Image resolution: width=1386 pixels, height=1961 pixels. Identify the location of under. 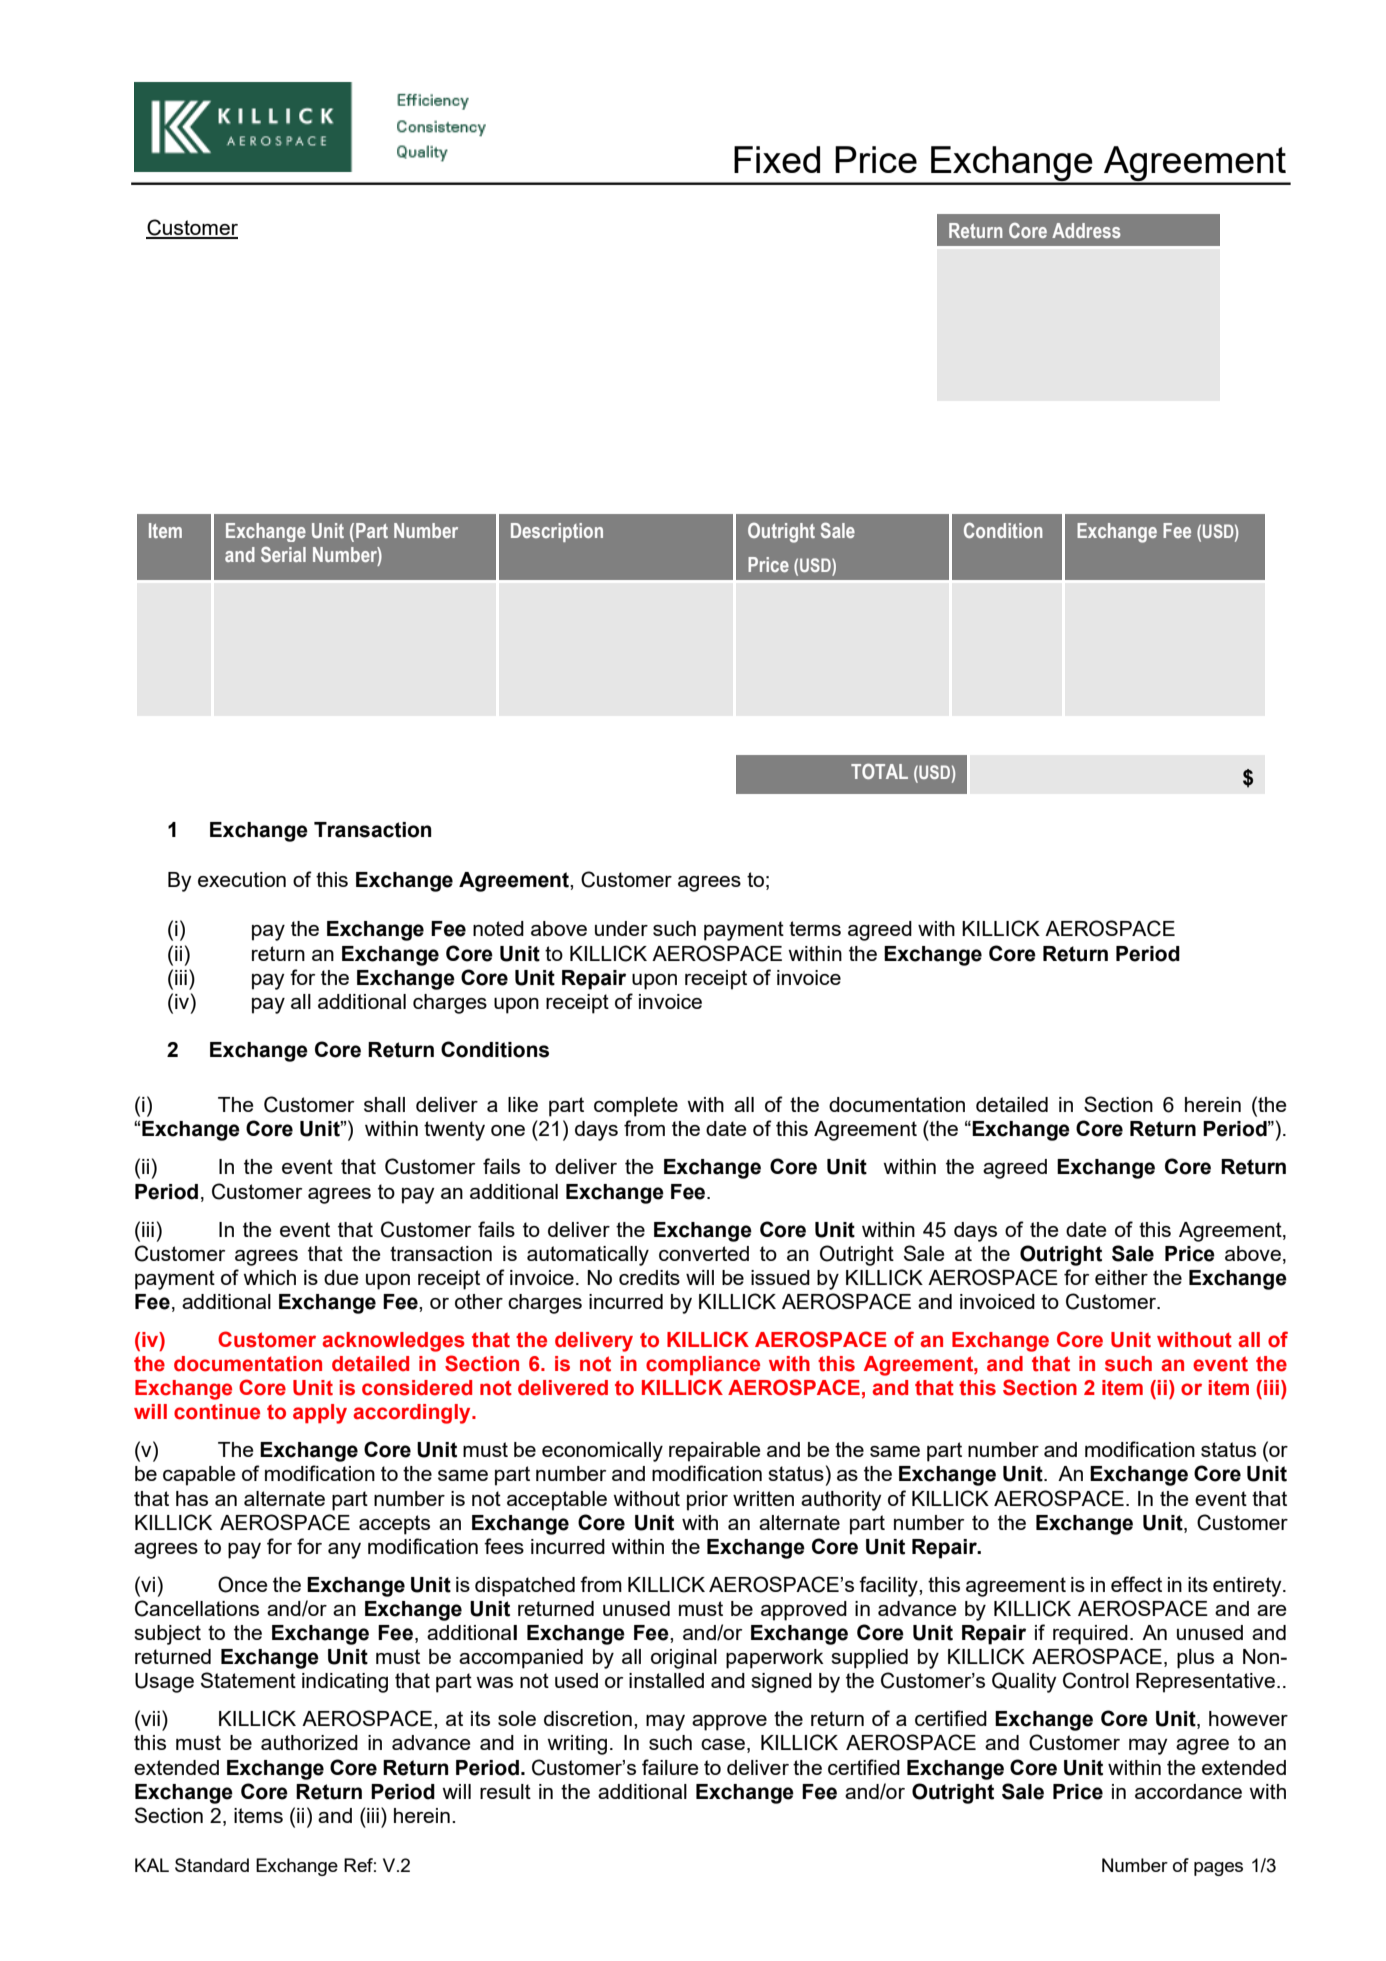
(621, 928).
